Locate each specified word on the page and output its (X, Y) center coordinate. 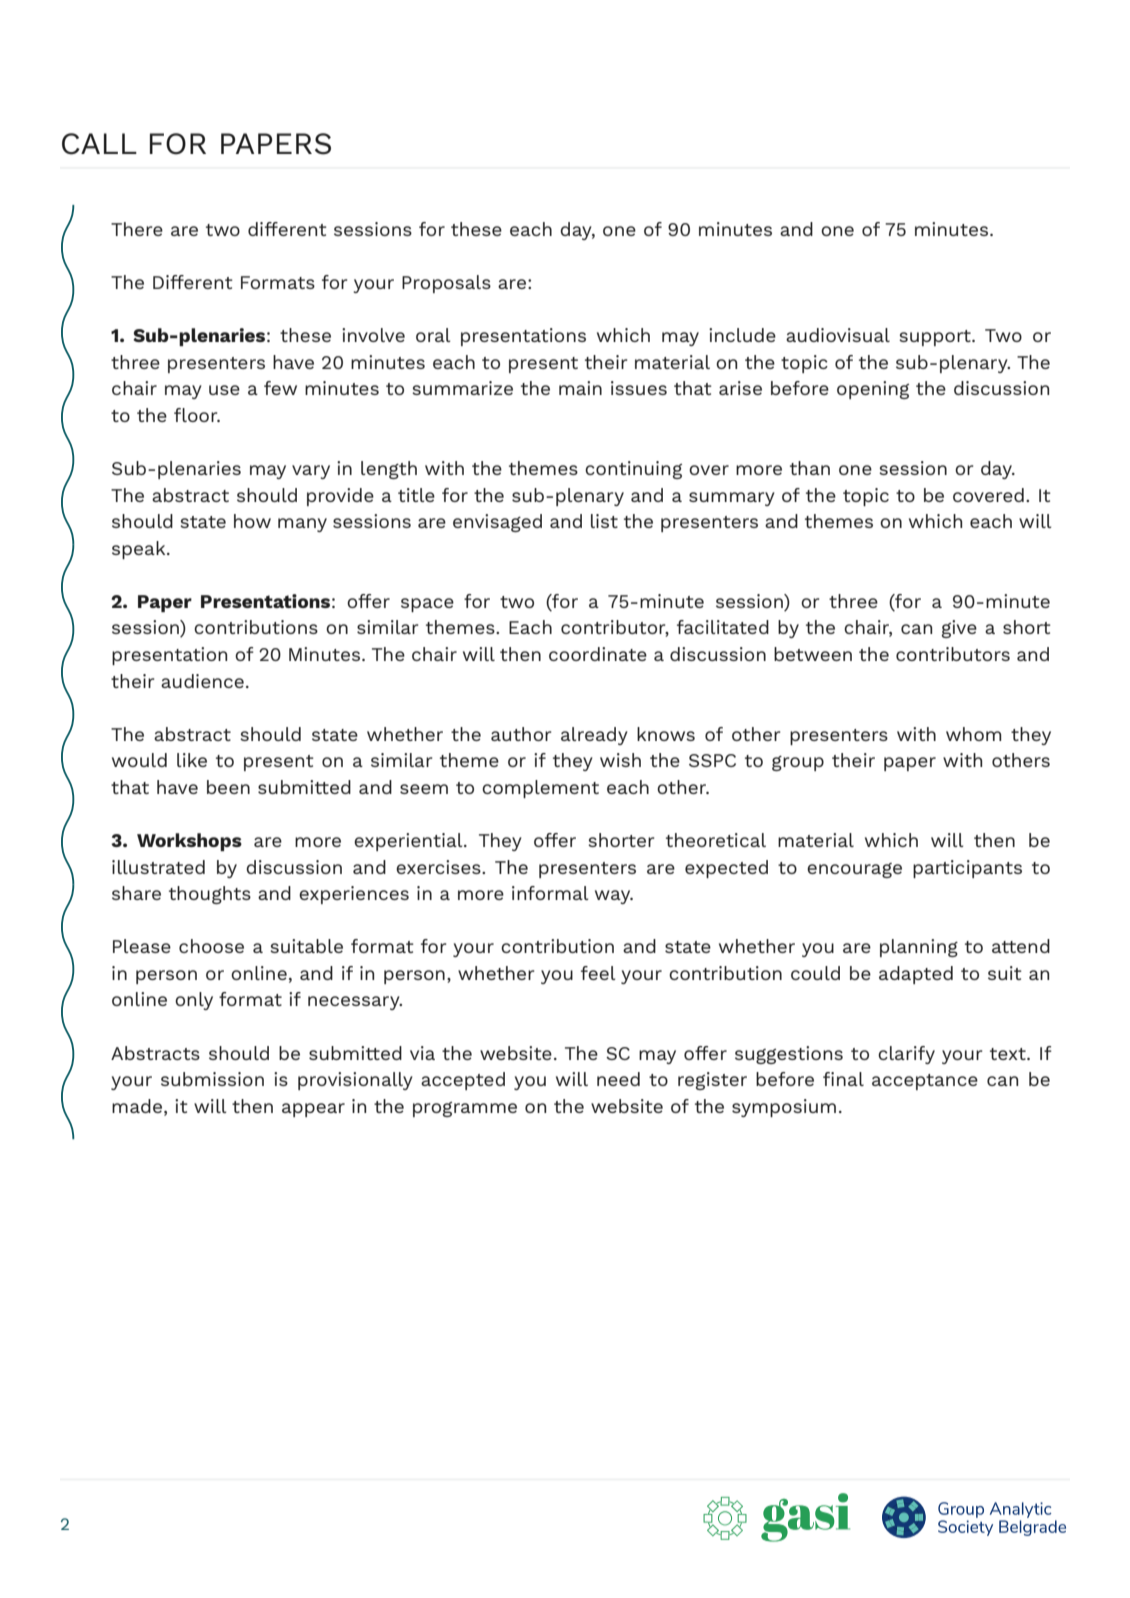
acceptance (925, 1082)
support (936, 338)
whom (973, 734)
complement (540, 789)
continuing (633, 470)
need (618, 1079)
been (228, 787)
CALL (99, 144)
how (252, 521)
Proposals (446, 284)
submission (212, 1079)
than (810, 468)
